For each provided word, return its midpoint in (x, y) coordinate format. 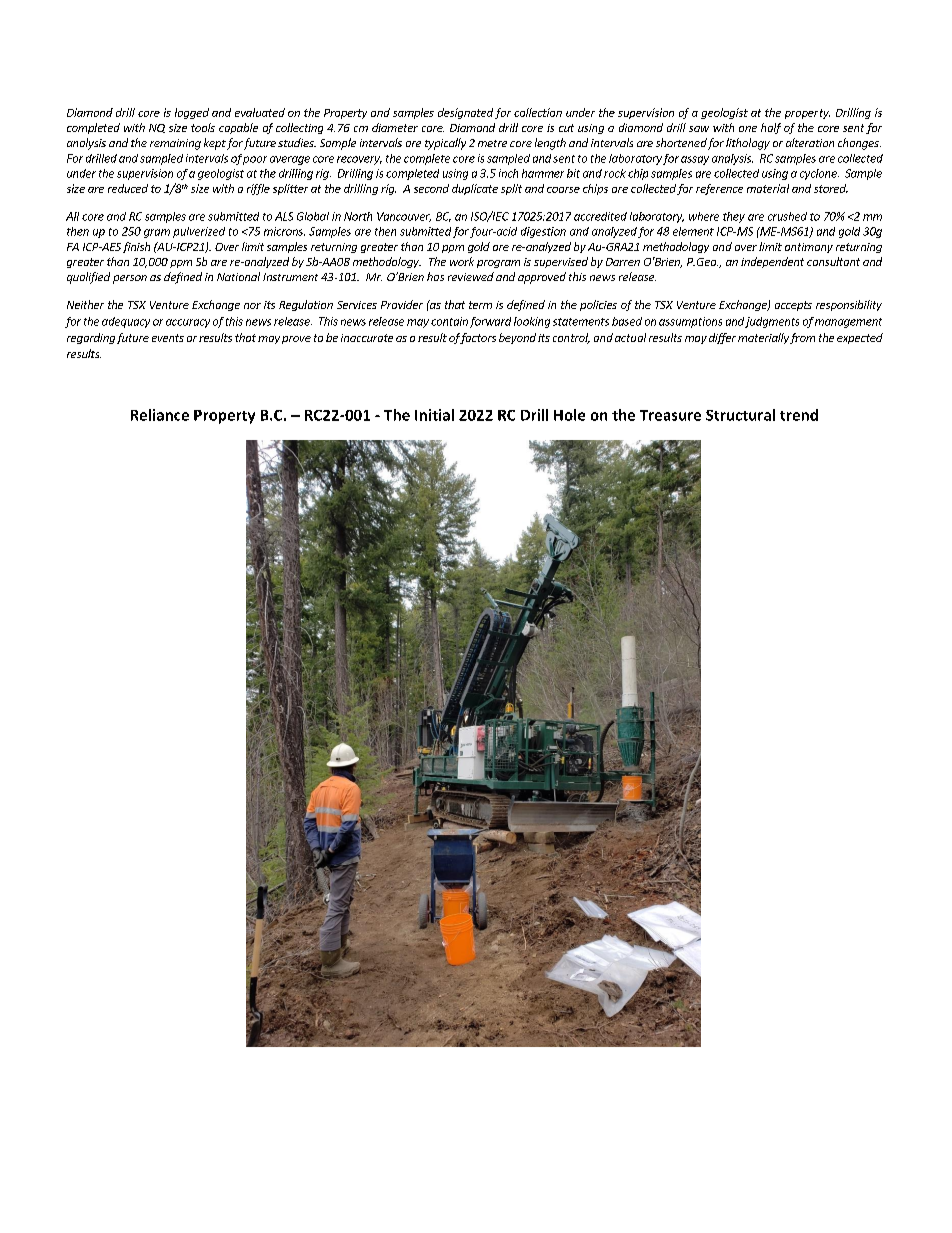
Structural (740, 415)
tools (203, 127)
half (771, 128)
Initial (434, 415)
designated (465, 113)
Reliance (160, 415)
